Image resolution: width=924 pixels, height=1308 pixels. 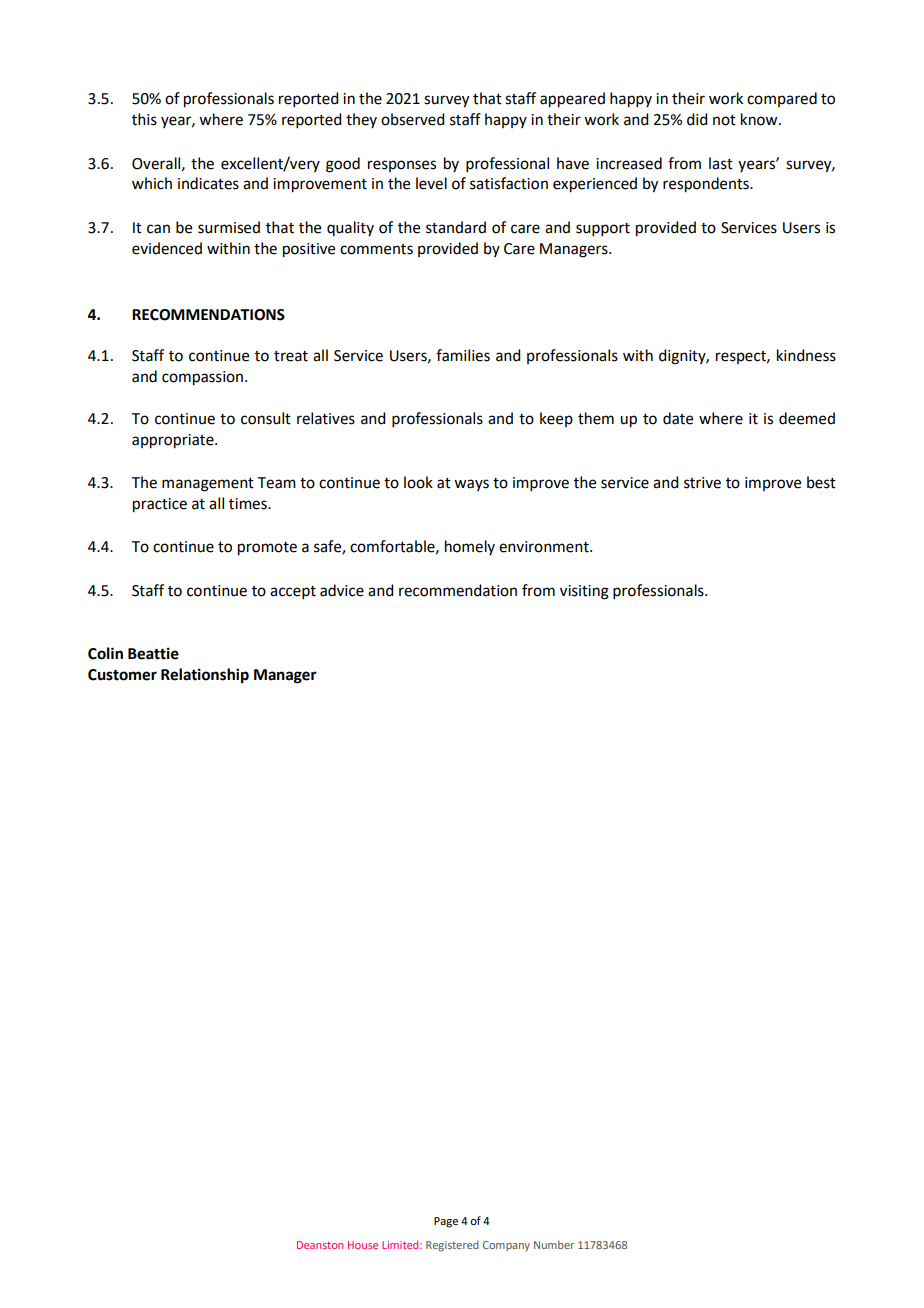 I want to click on visiting, so click(x=584, y=592).
